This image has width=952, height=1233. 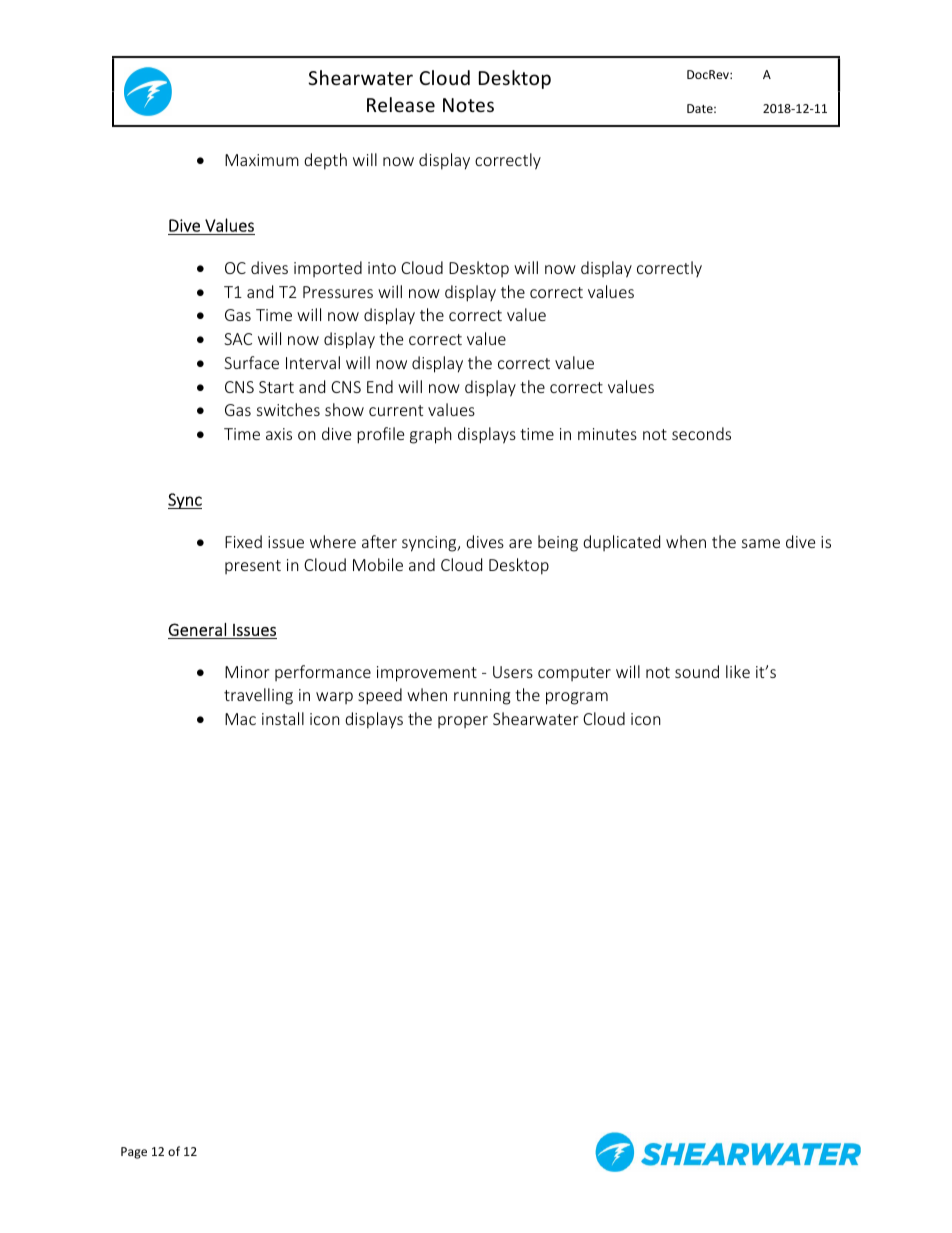 What do you see at coordinates (401, 104) in the image?
I see `Release` at bounding box center [401, 104].
